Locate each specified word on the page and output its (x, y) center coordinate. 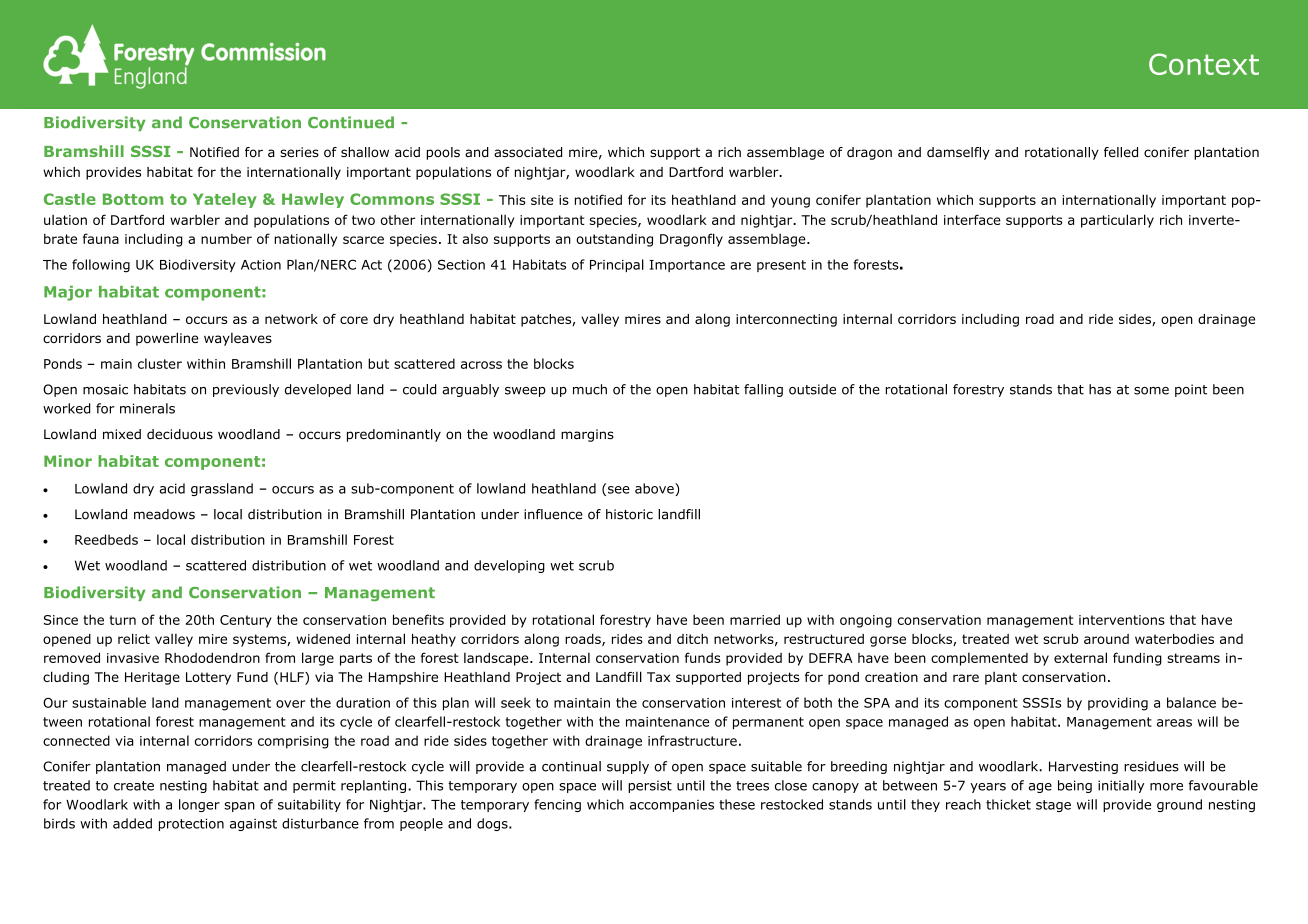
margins (587, 435)
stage (1053, 806)
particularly (1117, 221)
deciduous (180, 434)
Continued (351, 122)
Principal (617, 265)
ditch (692, 639)
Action (261, 265)
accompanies (672, 806)
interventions (1122, 620)
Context (1204, 64)
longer (199, 805)
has (1100, 389)
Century (246, 621)
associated (528, 152)
